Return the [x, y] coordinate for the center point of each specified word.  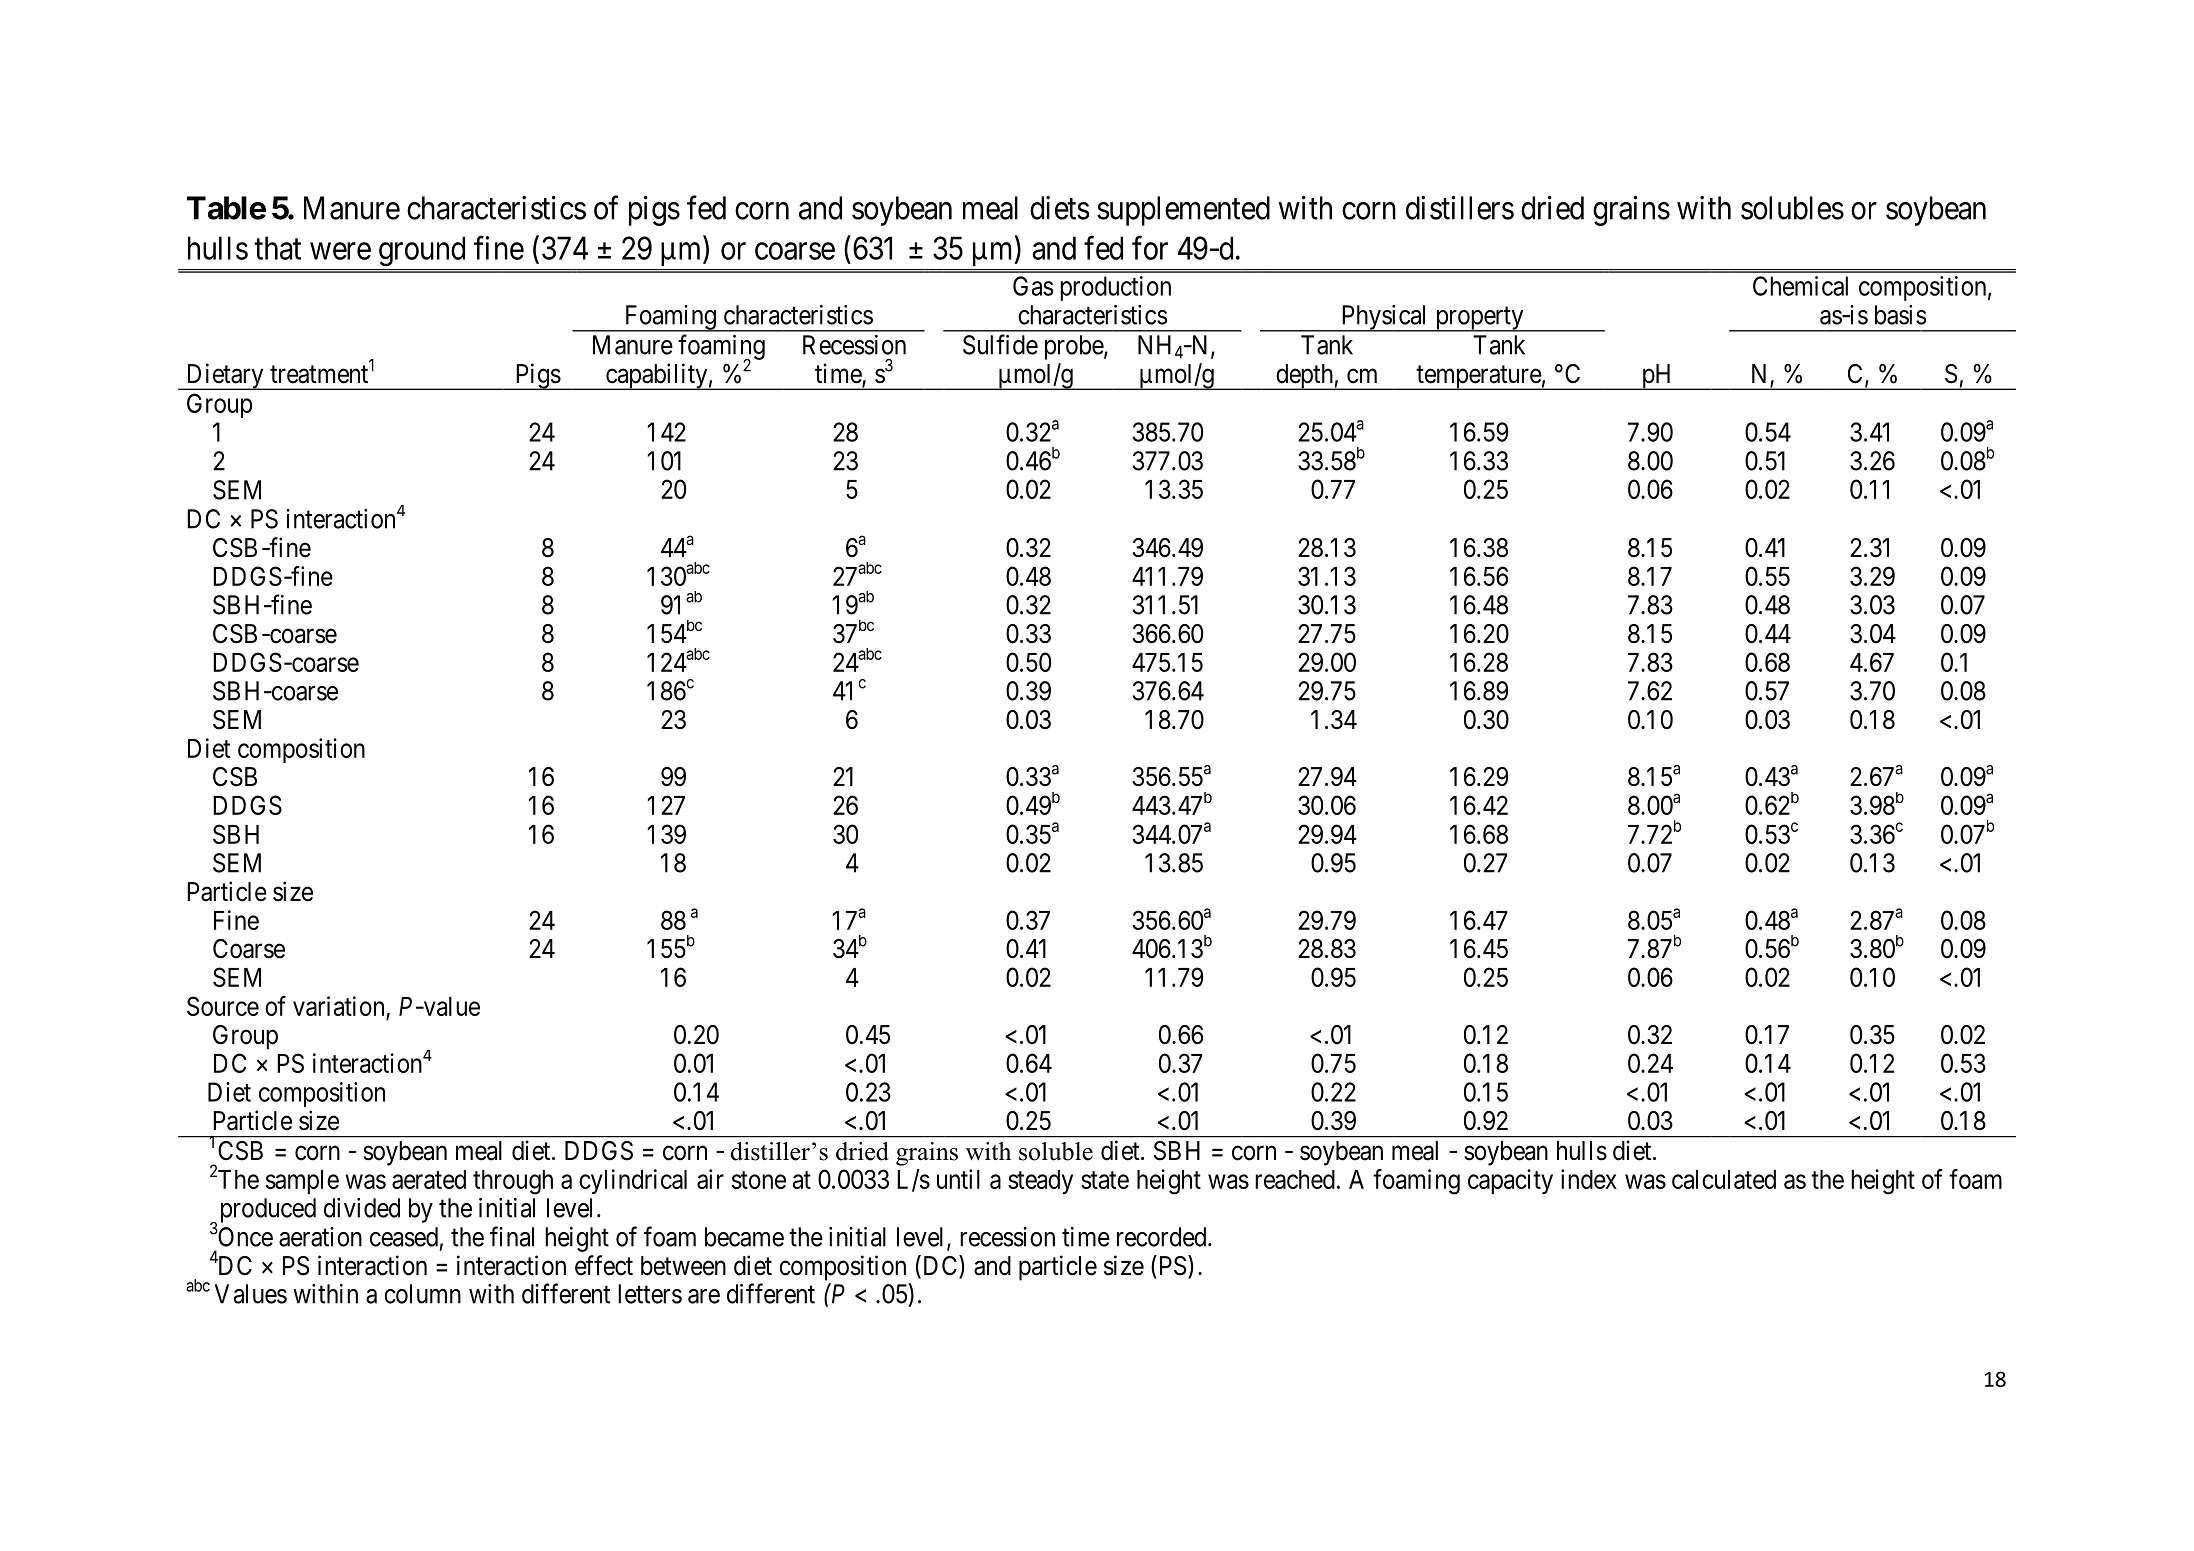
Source [223, 1006]
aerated [429, 1179]
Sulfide [1000, 344]
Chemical [1800, 286]
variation [338, 1006]
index [1589, 1179]
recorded [1163, 1237]
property [1479, 319]
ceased [404, 1237]
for [1150, 248]
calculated [1724, 1179]
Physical [1384, 318]
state [1105, 1180]
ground [422, 251]
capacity [1510, 1181]
